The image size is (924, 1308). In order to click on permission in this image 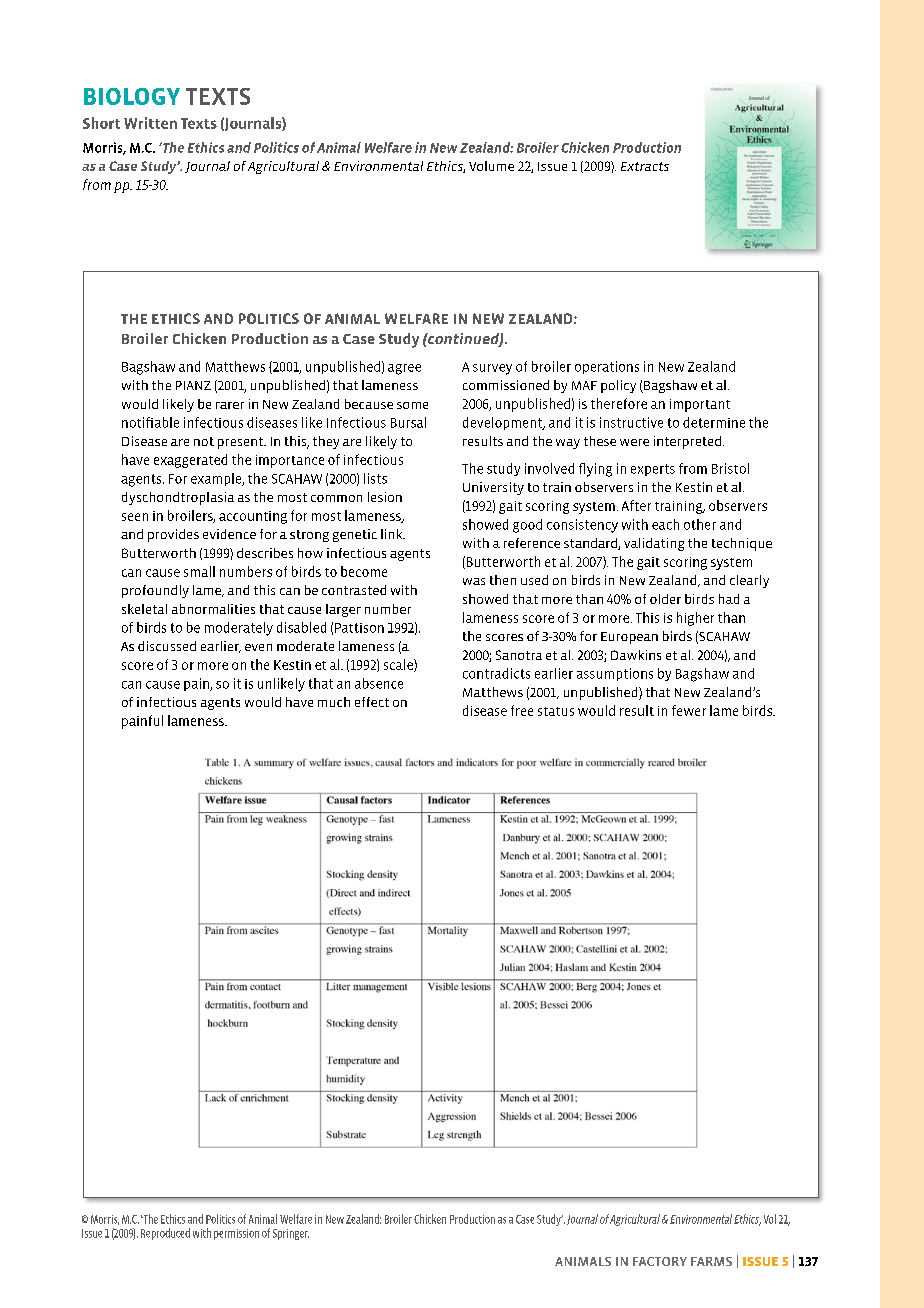, I will do `click(236, 1234)`.
